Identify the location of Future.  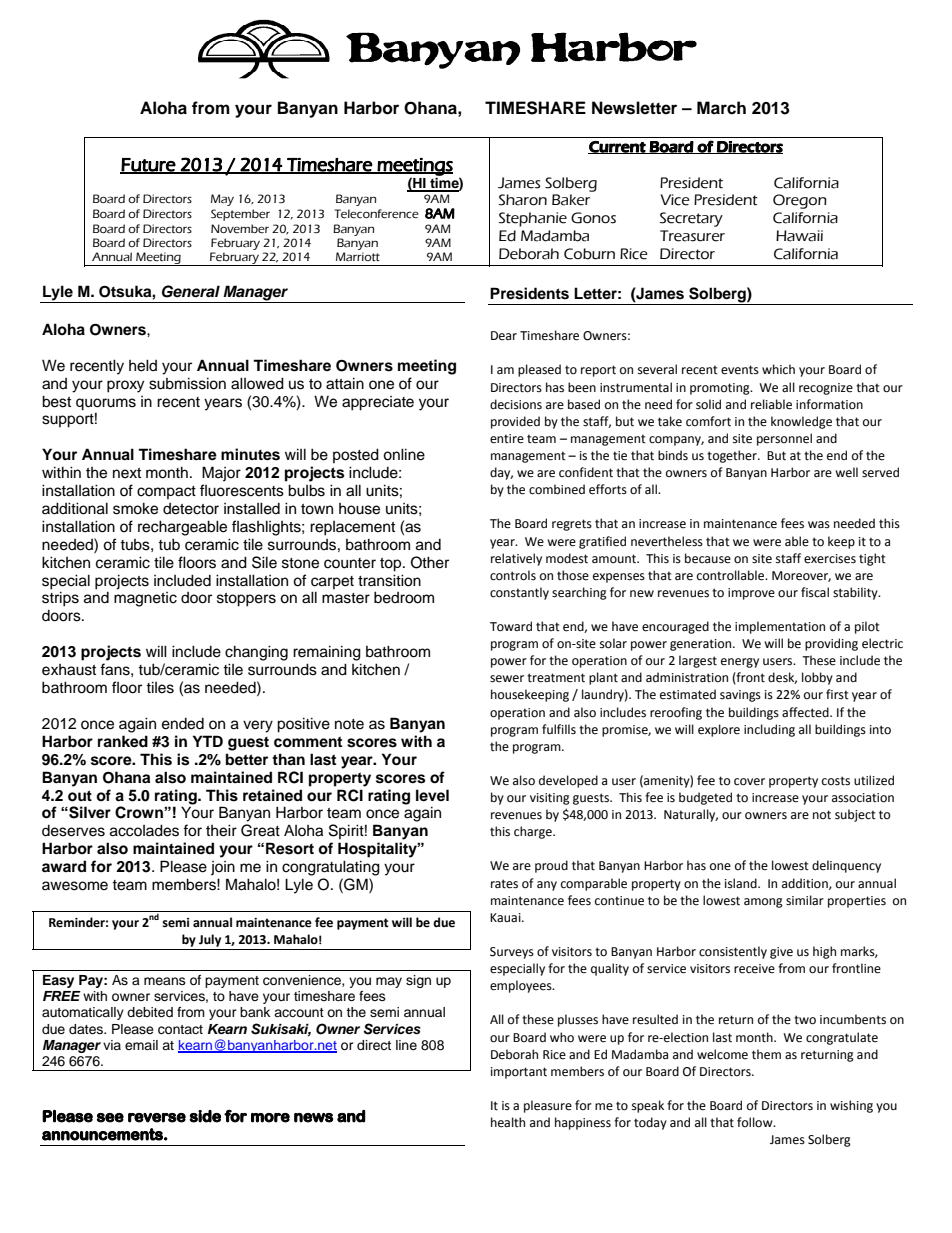
(148, 166).
